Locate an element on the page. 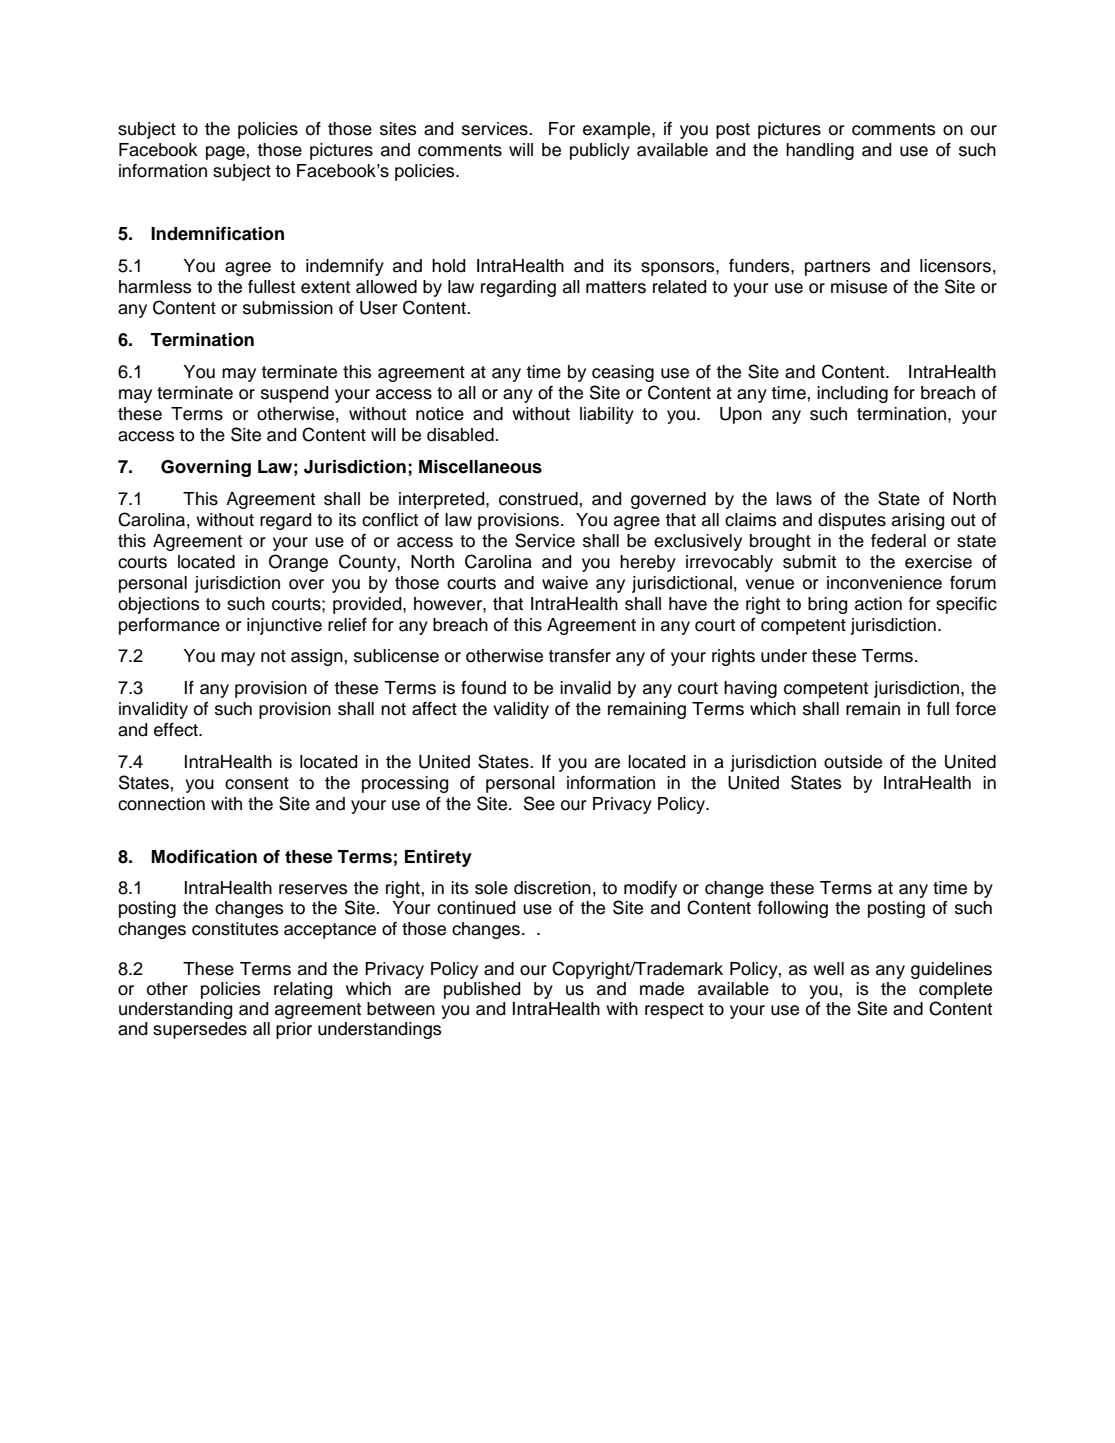  outside is located at coordinates (853, 762).
